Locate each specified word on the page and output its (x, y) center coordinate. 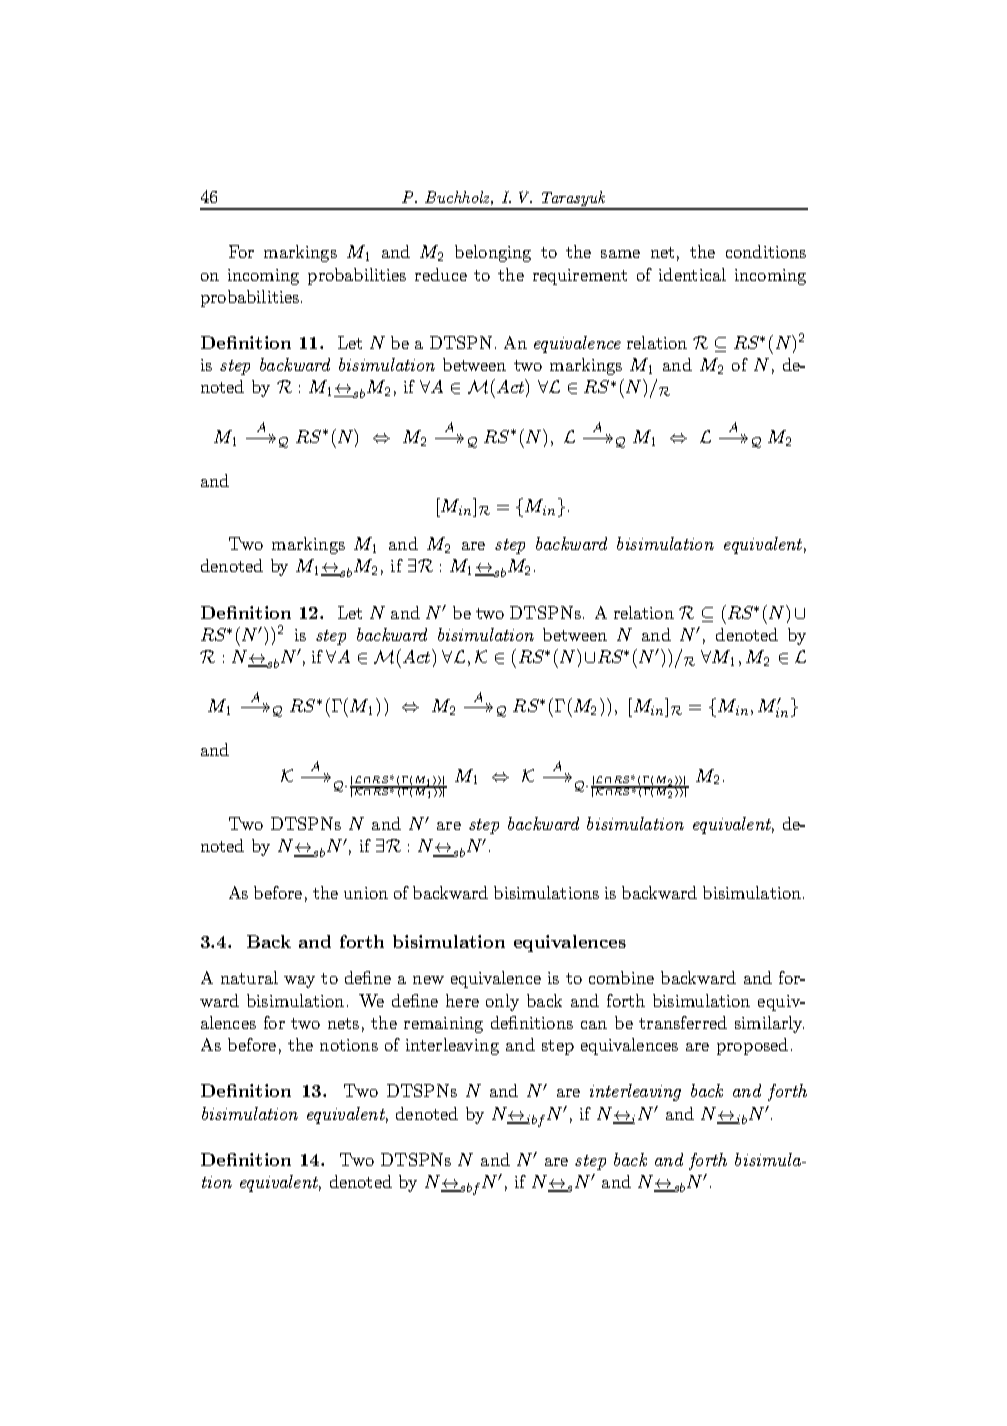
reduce (441, 274)
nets (343, 1023)
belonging (493, 253)
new (428, 980)
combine (621, 977)
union (366, 893)
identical (692, 274)
